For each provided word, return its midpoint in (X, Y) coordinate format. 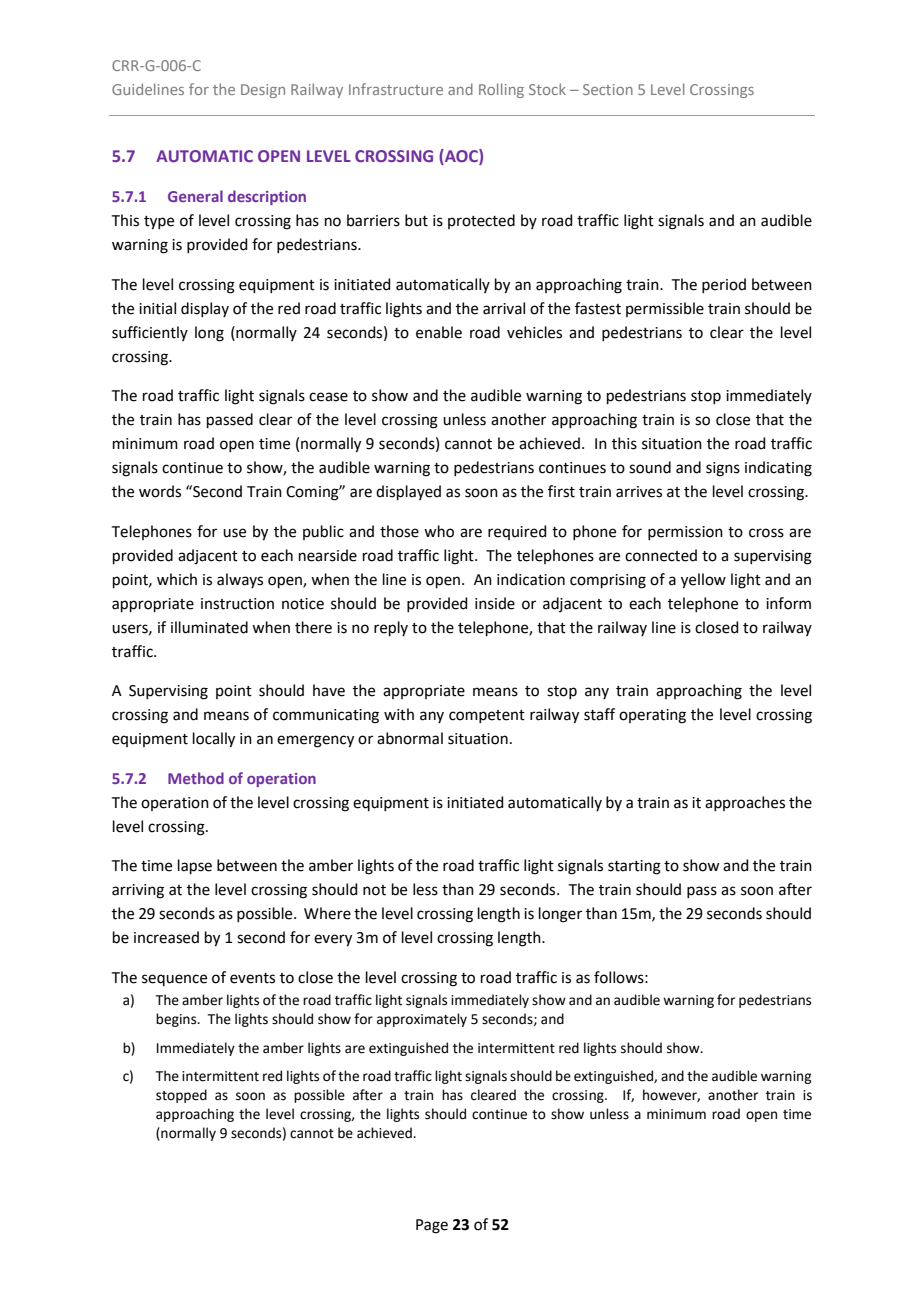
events (252, 978)
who (439, 531)
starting (634, 867)
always (240, 580)
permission (685, 533)
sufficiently (150, 333)
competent (487, 716)
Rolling (501, 90)
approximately (422, 1020)
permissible (665, 309)
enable (439, 332)
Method (196, 778)
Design (263, 91)
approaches (745, 803)
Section (608, 89)
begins (177, 1020)
